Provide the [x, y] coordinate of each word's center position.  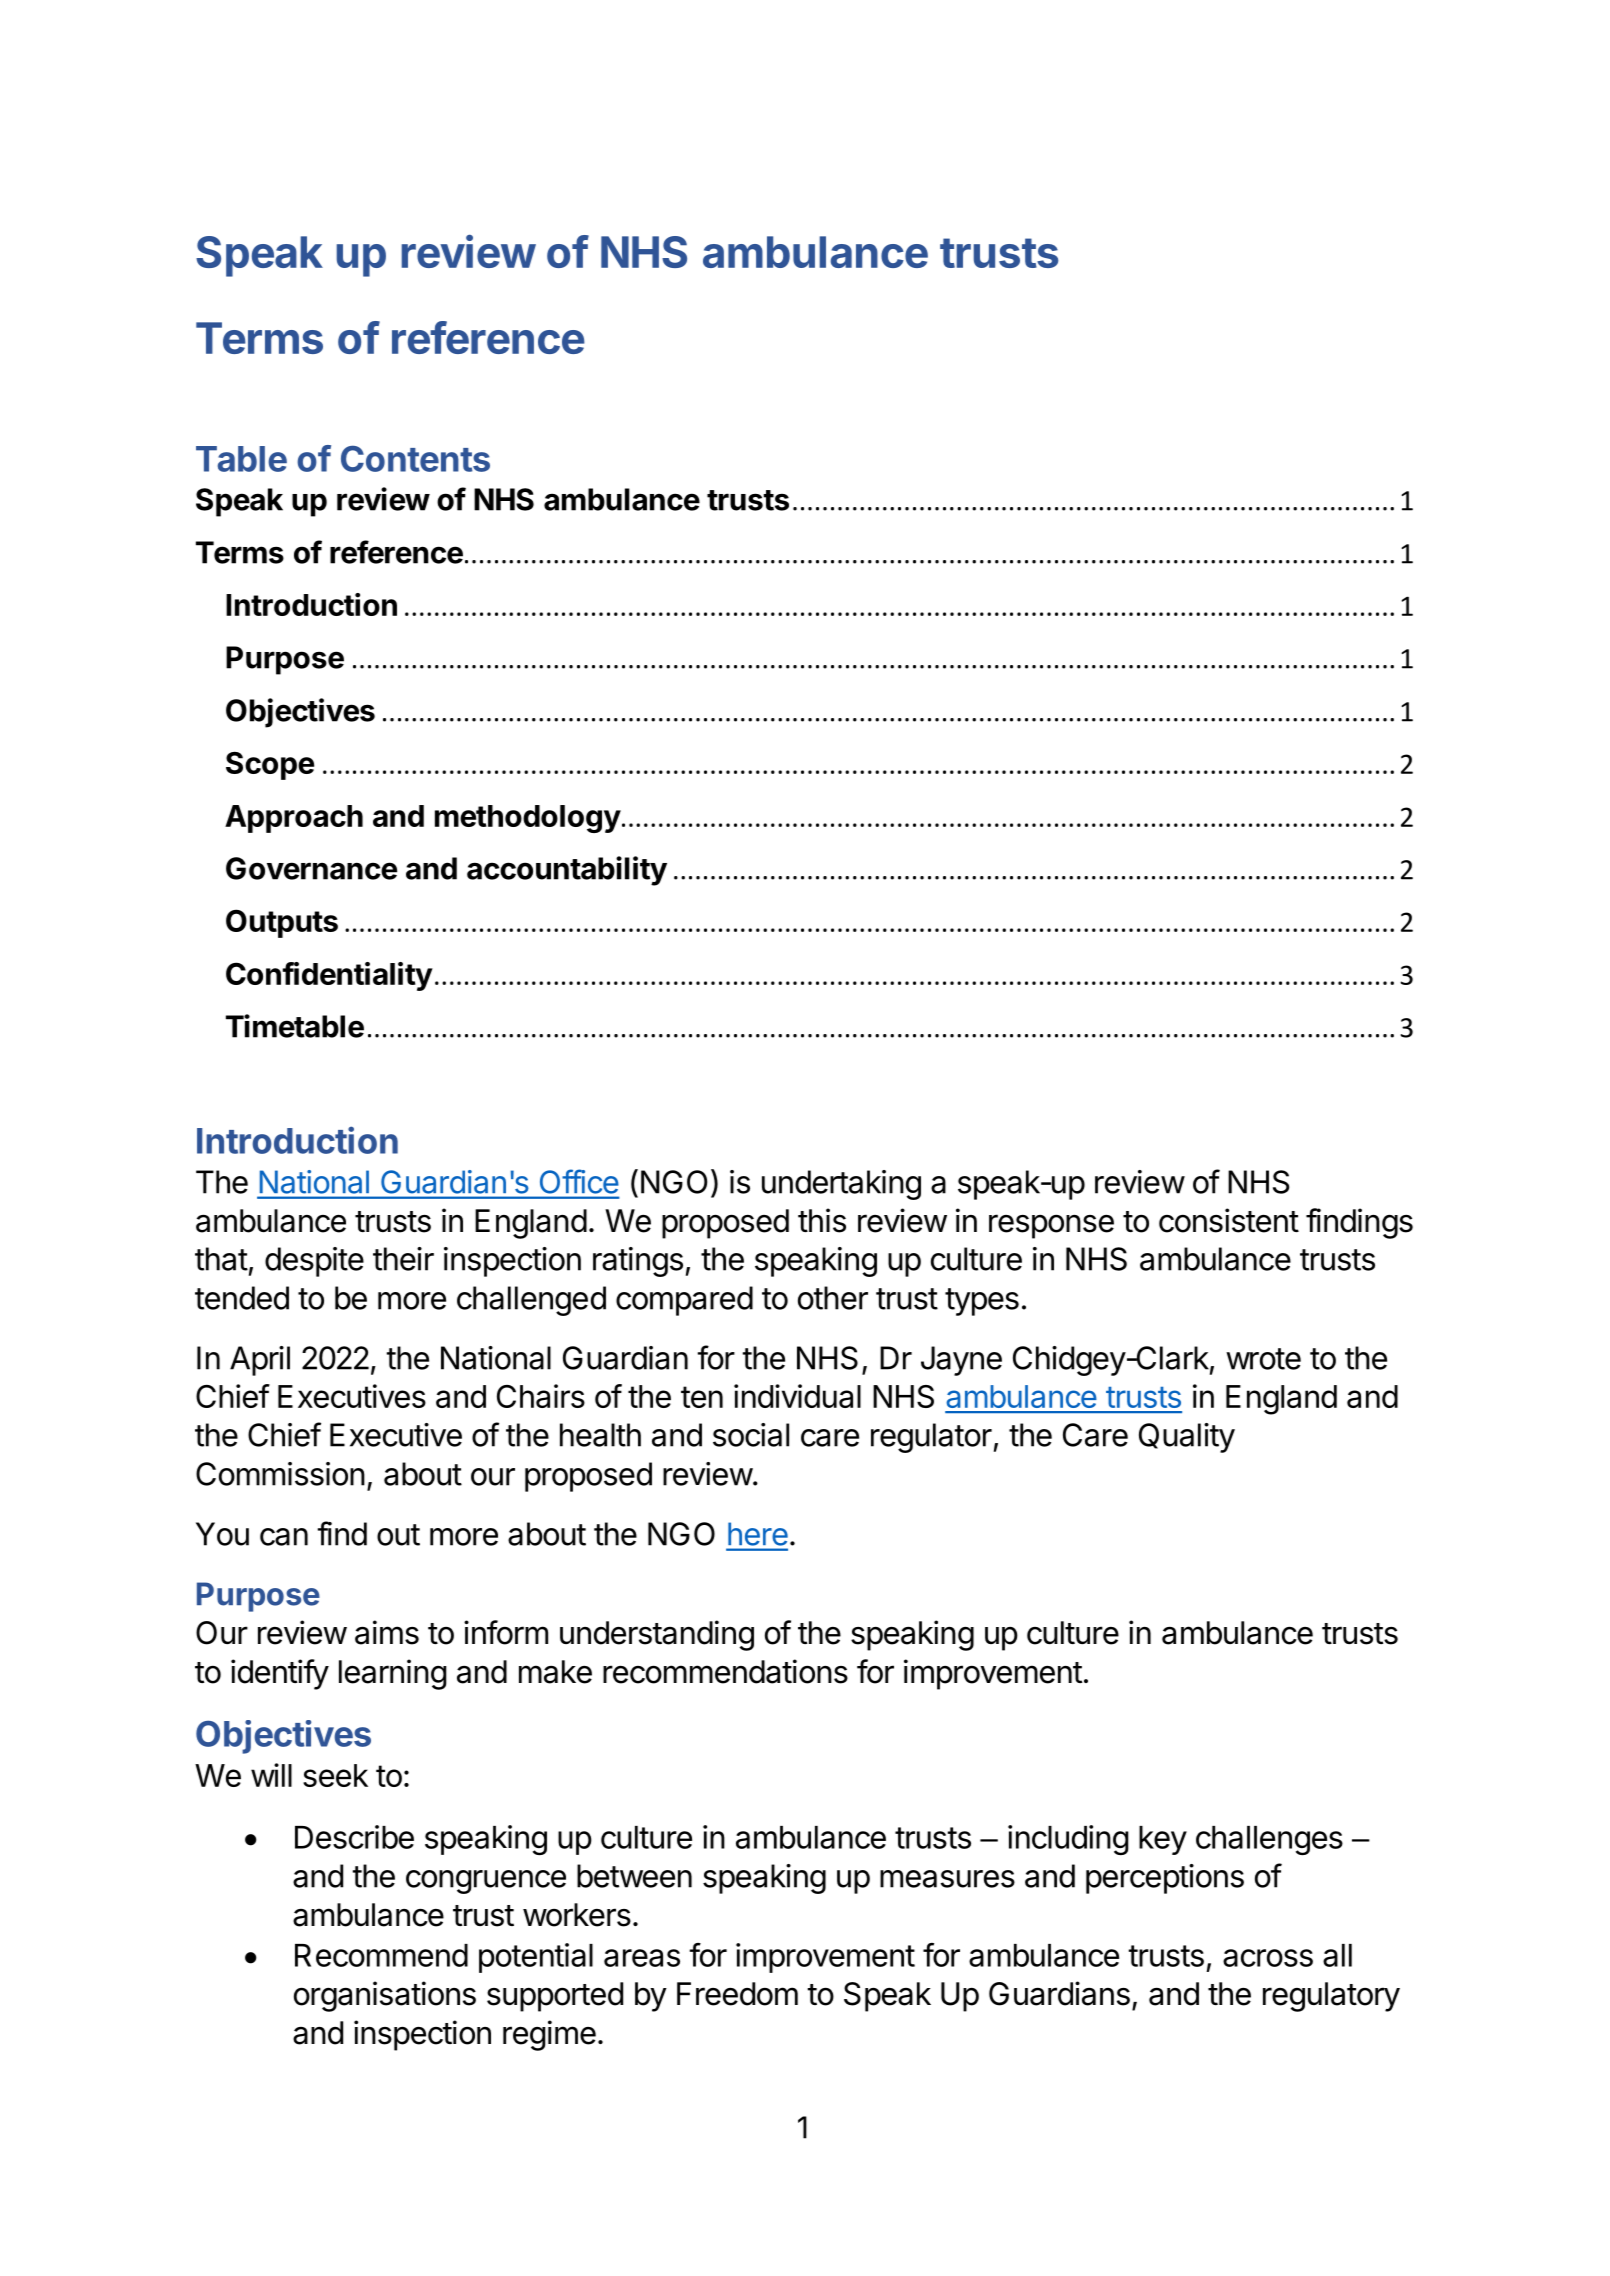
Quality [1187, 1438]
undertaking [841, 1185]
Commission [280, 1474]
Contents [415, 458]
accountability [567, 871]
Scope [270, 765]
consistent [1229, 1220]
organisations [385, 1996]
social [751, 1435]
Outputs [282, 923]
